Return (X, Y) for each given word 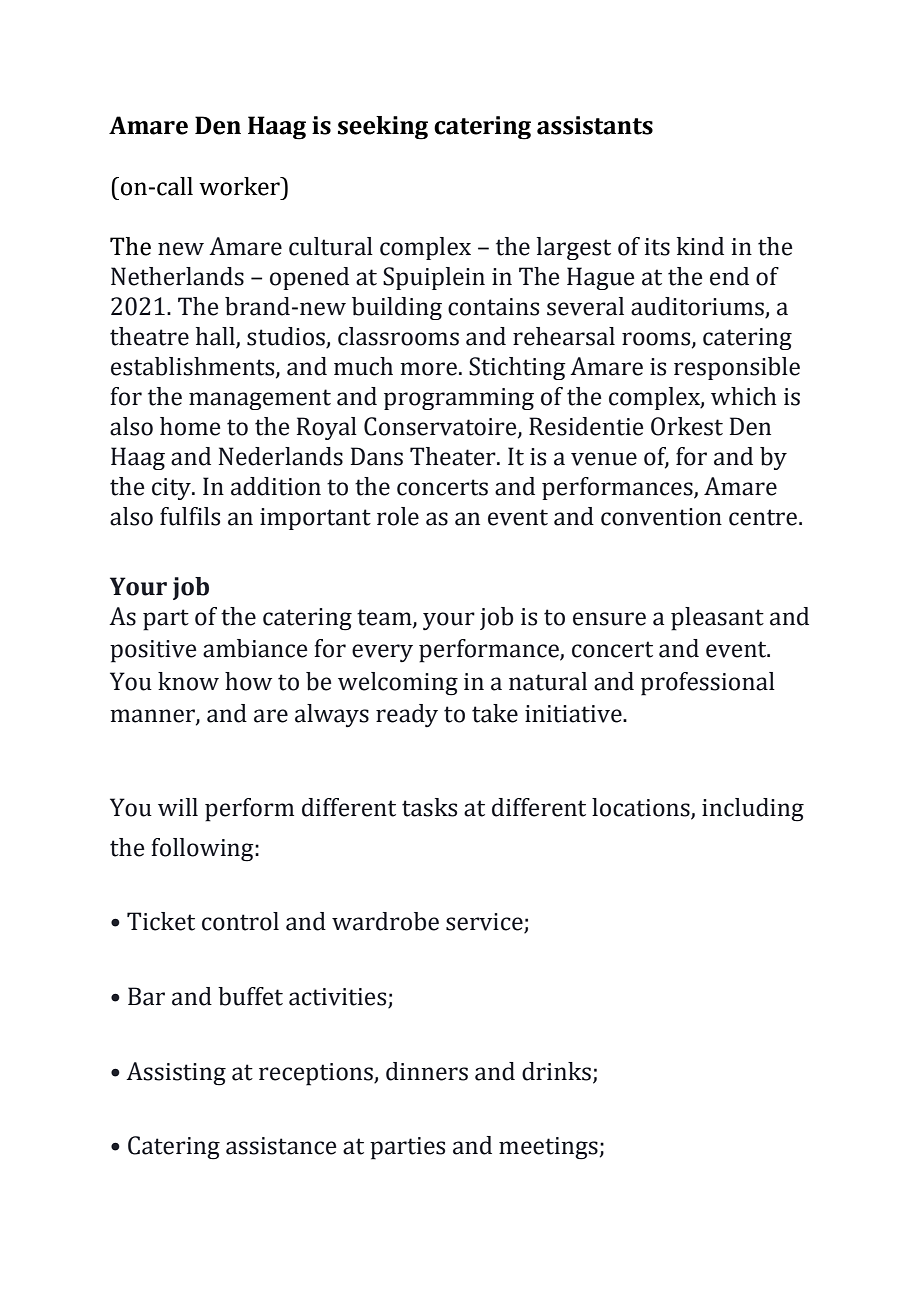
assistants (595, 125)
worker (240, 186)
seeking (383, 128)
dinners (427, 1071)
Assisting (176, 1074)
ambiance (255, 648)
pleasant (717, 619)
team (385, 618)
